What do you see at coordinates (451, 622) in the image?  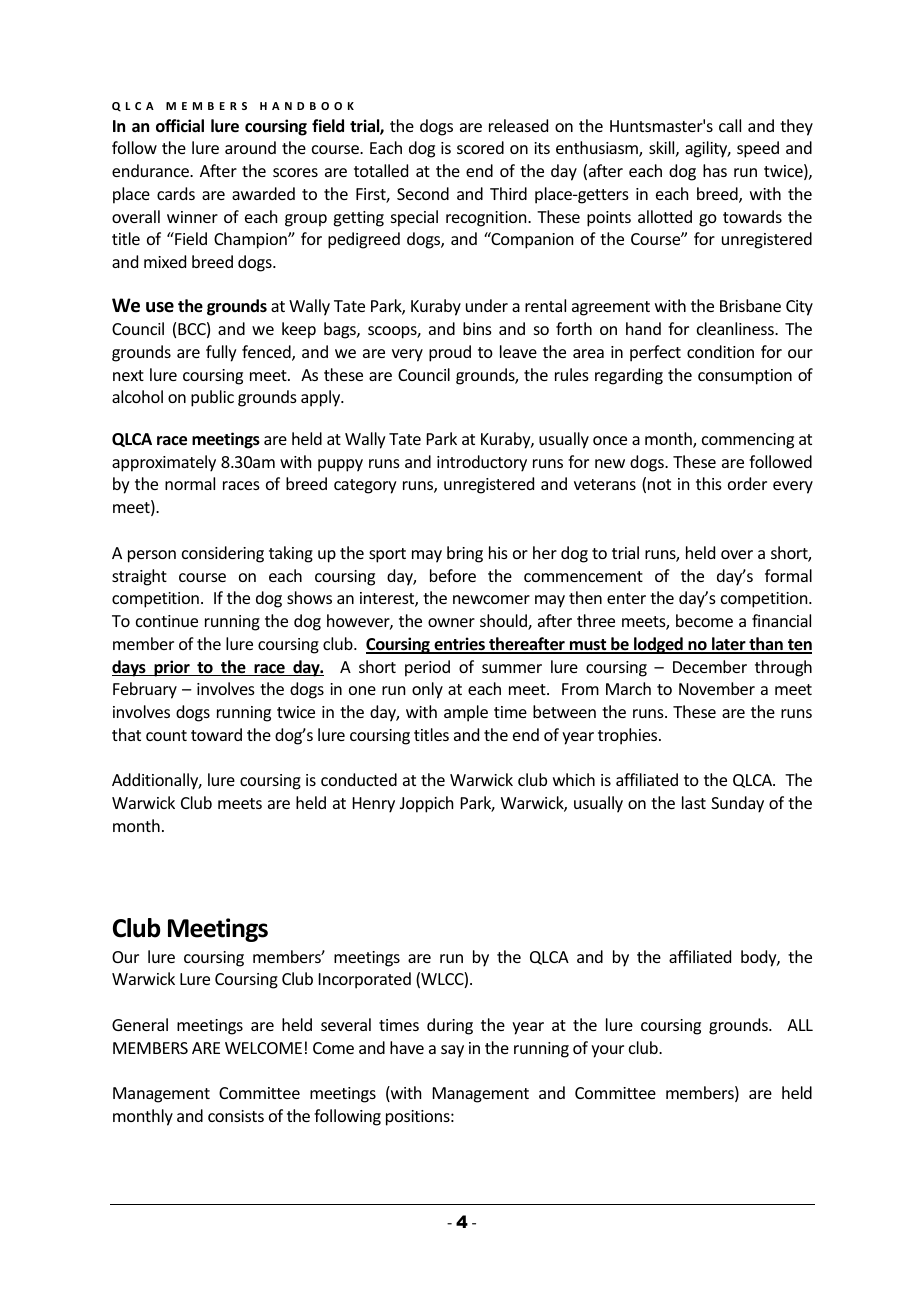 I see `owner` at bounding box center [451, 622].
